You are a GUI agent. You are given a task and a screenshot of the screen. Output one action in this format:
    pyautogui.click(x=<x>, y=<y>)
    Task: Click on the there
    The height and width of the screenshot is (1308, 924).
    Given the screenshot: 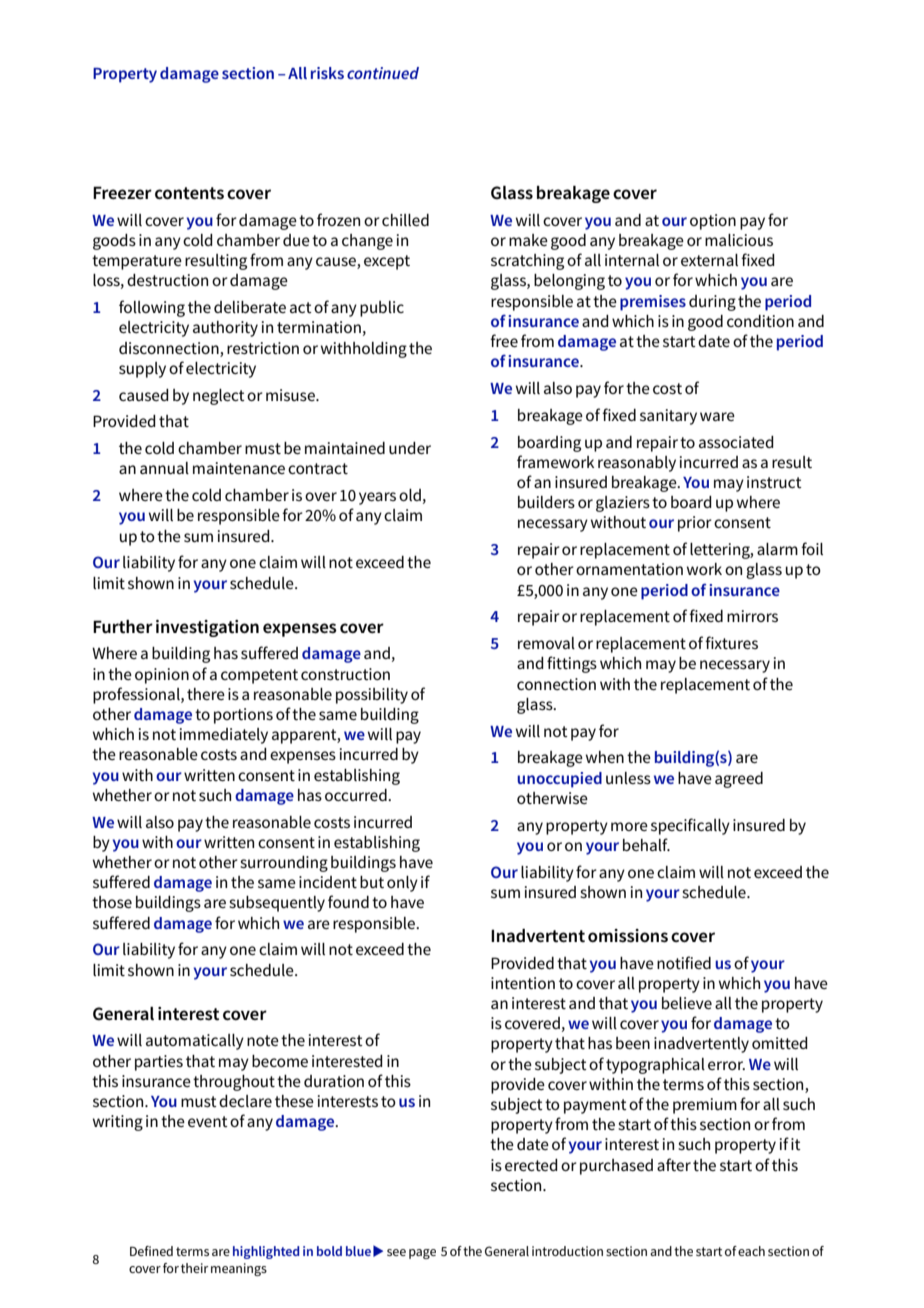 What is the action you would take?
    pyautogui.click(x=206, y=694)
